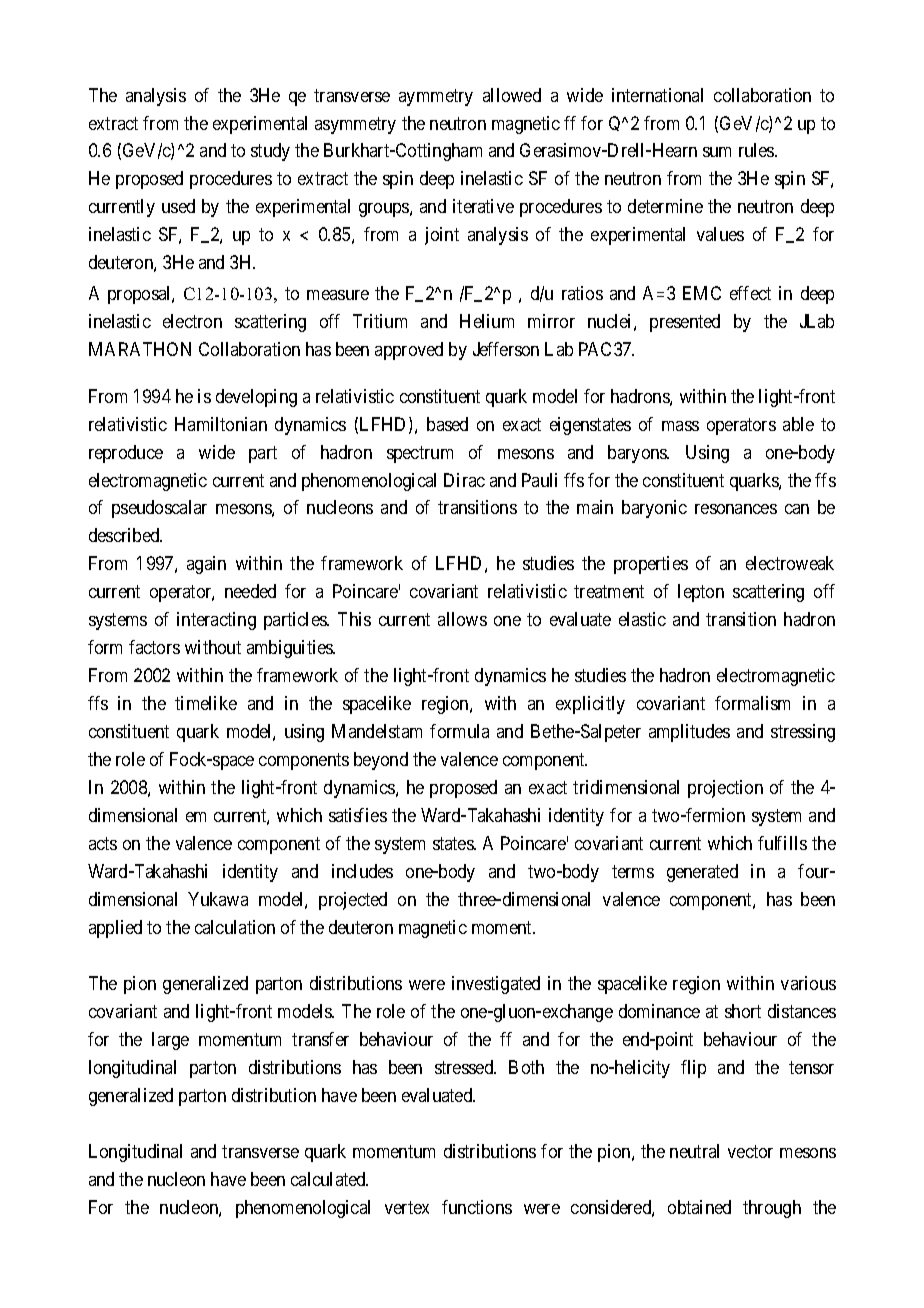  I want to click on factors, so click(154, 647).
